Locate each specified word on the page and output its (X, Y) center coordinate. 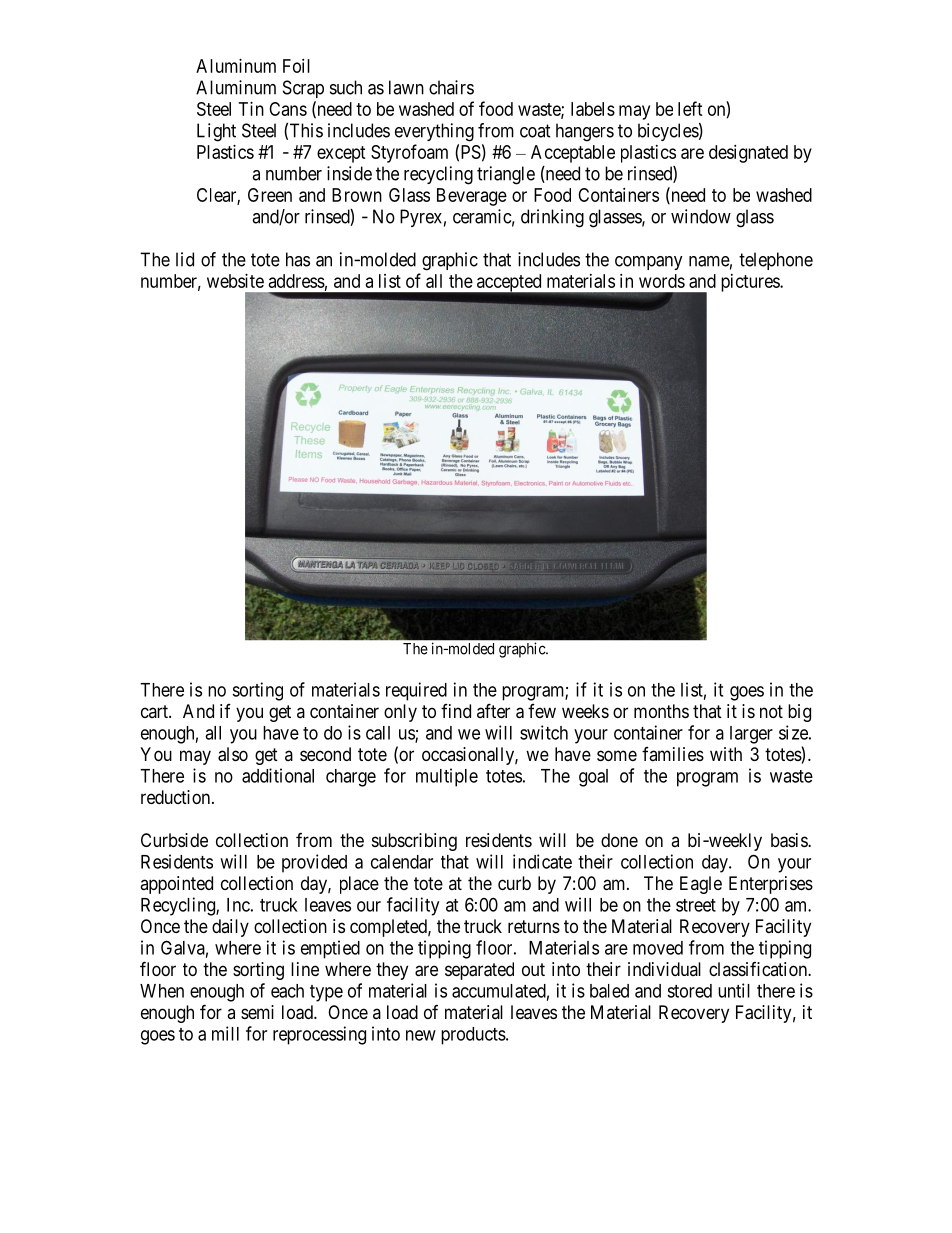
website (235, 281)
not (771, 711)
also (233, 754)
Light (216, 132)
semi (257, 1012)
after (493, 710)
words (662, 281)
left (690, 108)
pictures (751, 283)
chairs (451, 87)
